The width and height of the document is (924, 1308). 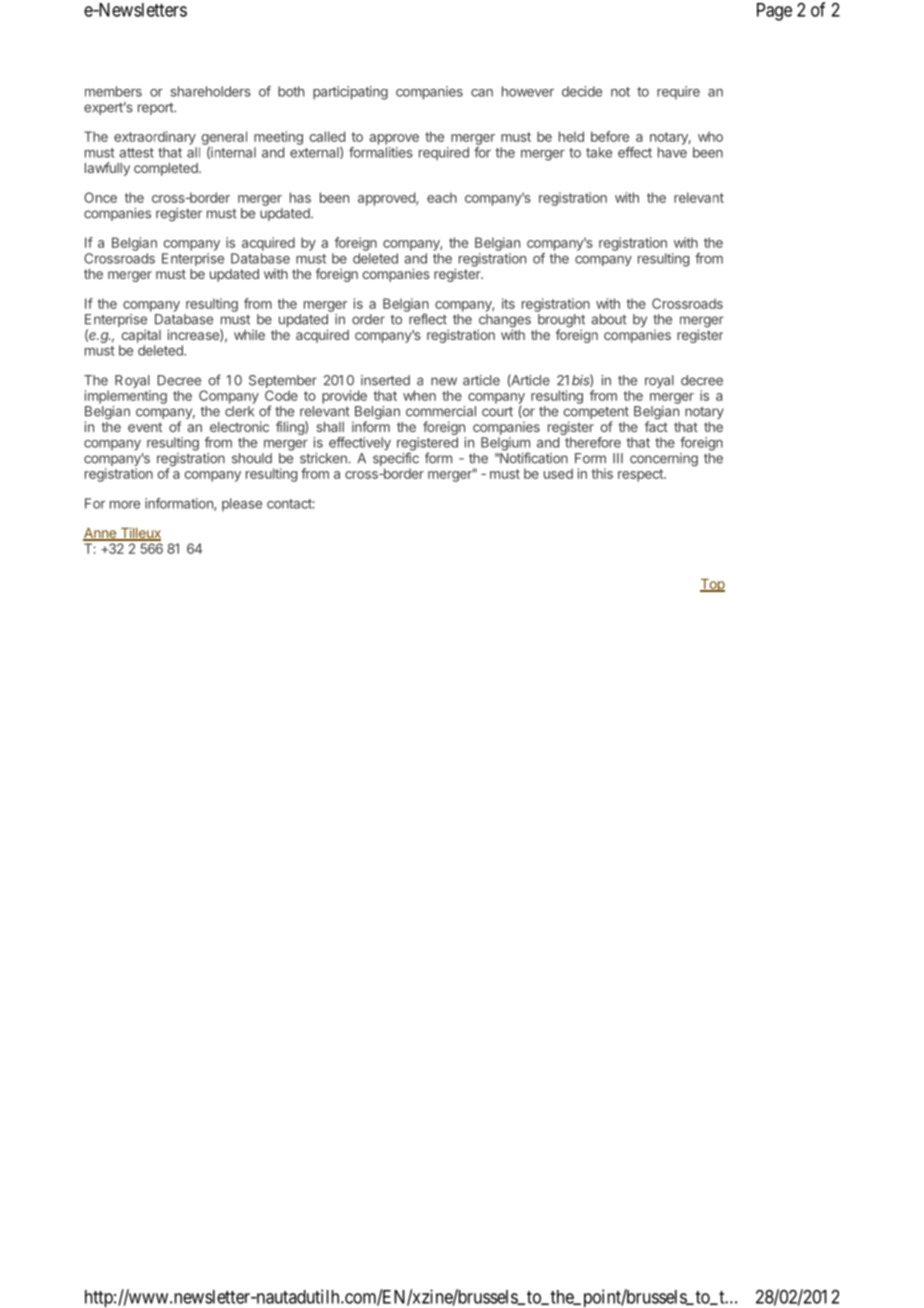 I want to click on Top, so click(x=712, y=585).
